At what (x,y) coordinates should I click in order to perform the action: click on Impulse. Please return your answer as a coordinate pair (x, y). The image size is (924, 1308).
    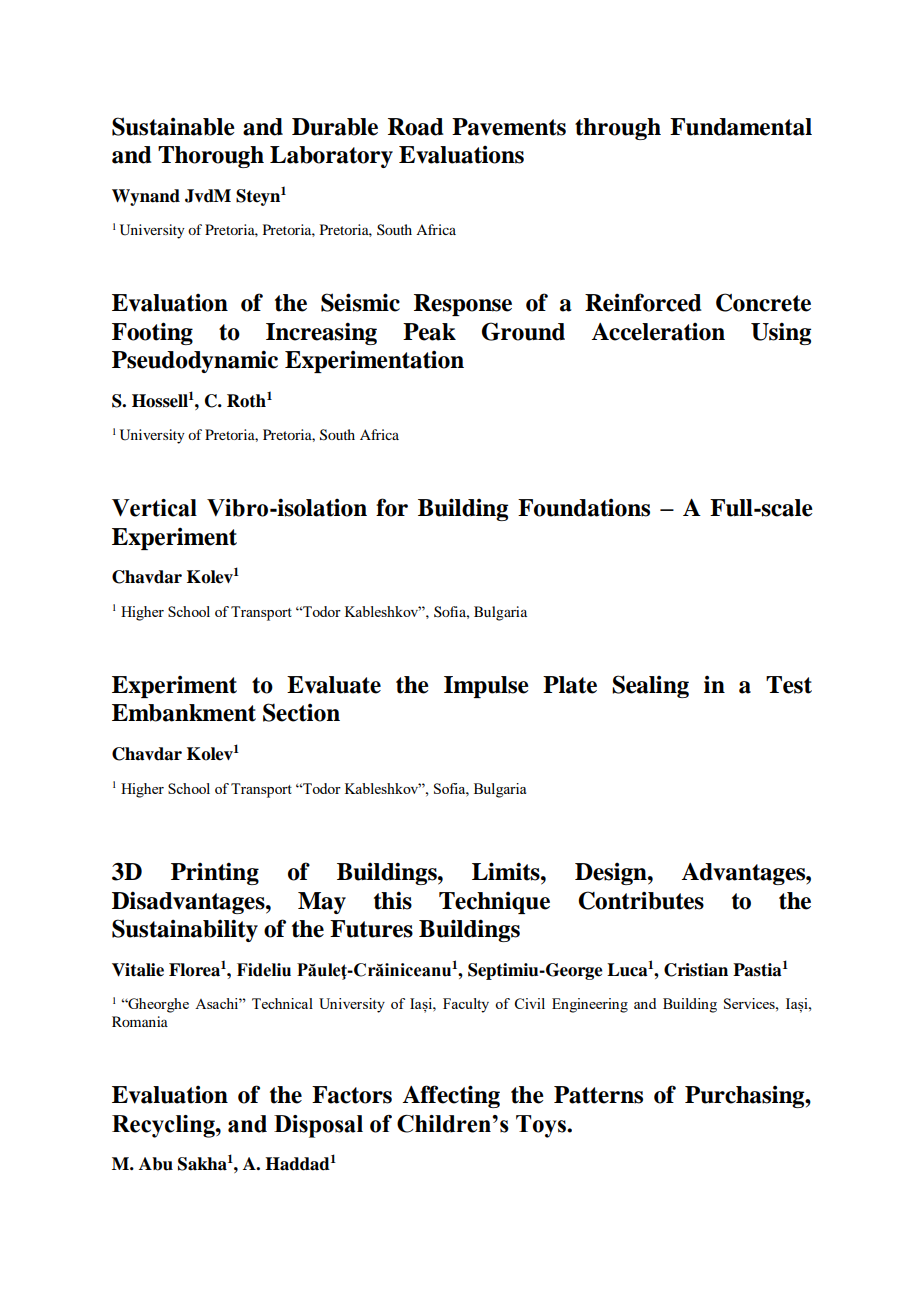
    Looking at the image, I should click on (486, 687).
